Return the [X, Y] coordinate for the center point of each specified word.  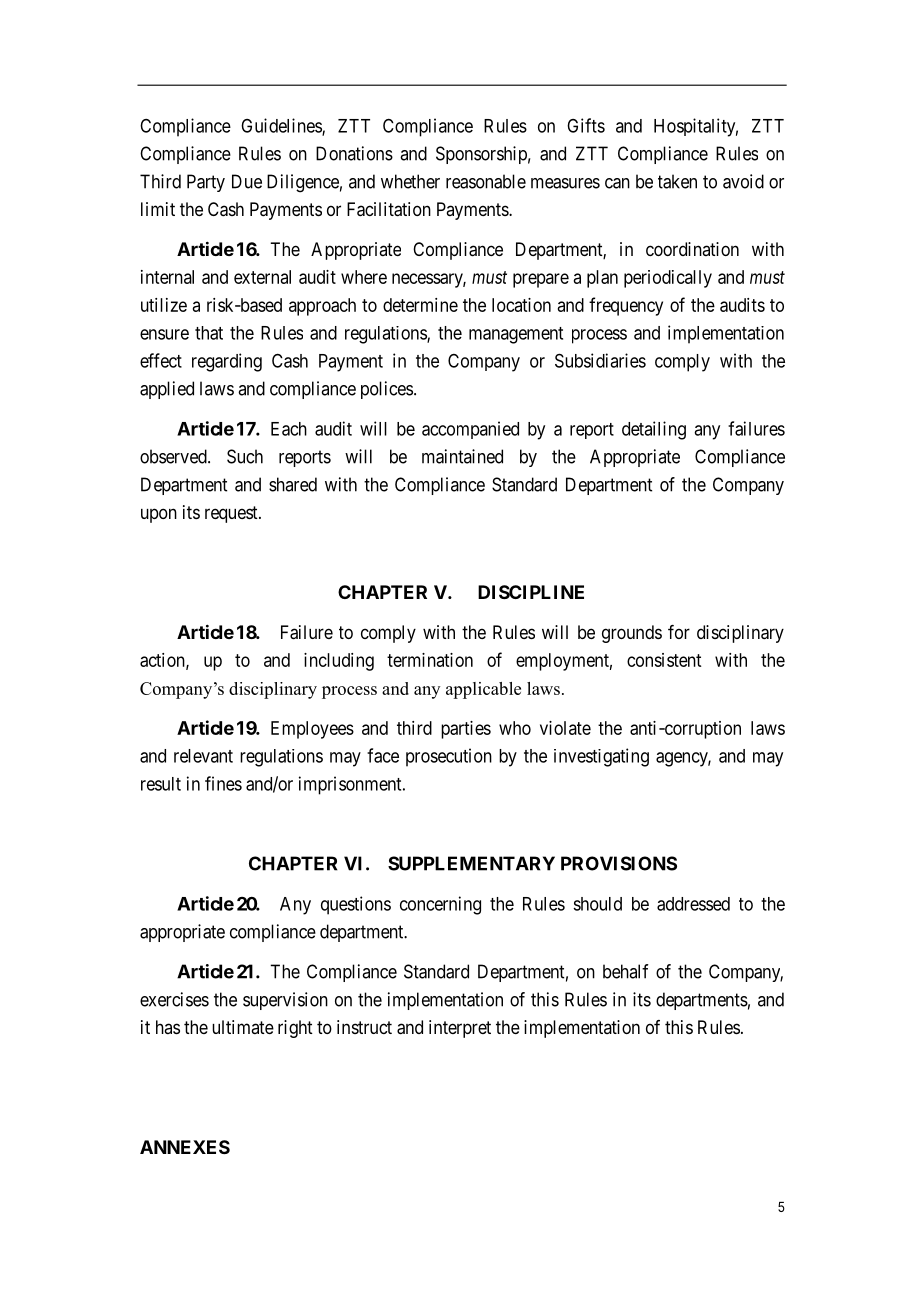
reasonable [486, 181]
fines [223, 783]
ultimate [243, 1027]
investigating [601, 757]
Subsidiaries [600, 360]
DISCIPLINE [531, 592]
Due [247, 181]
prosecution [449, 757]
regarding [227, 362]
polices [387, 390]
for [679, 632]
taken [677, 181]
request [232, 514]
